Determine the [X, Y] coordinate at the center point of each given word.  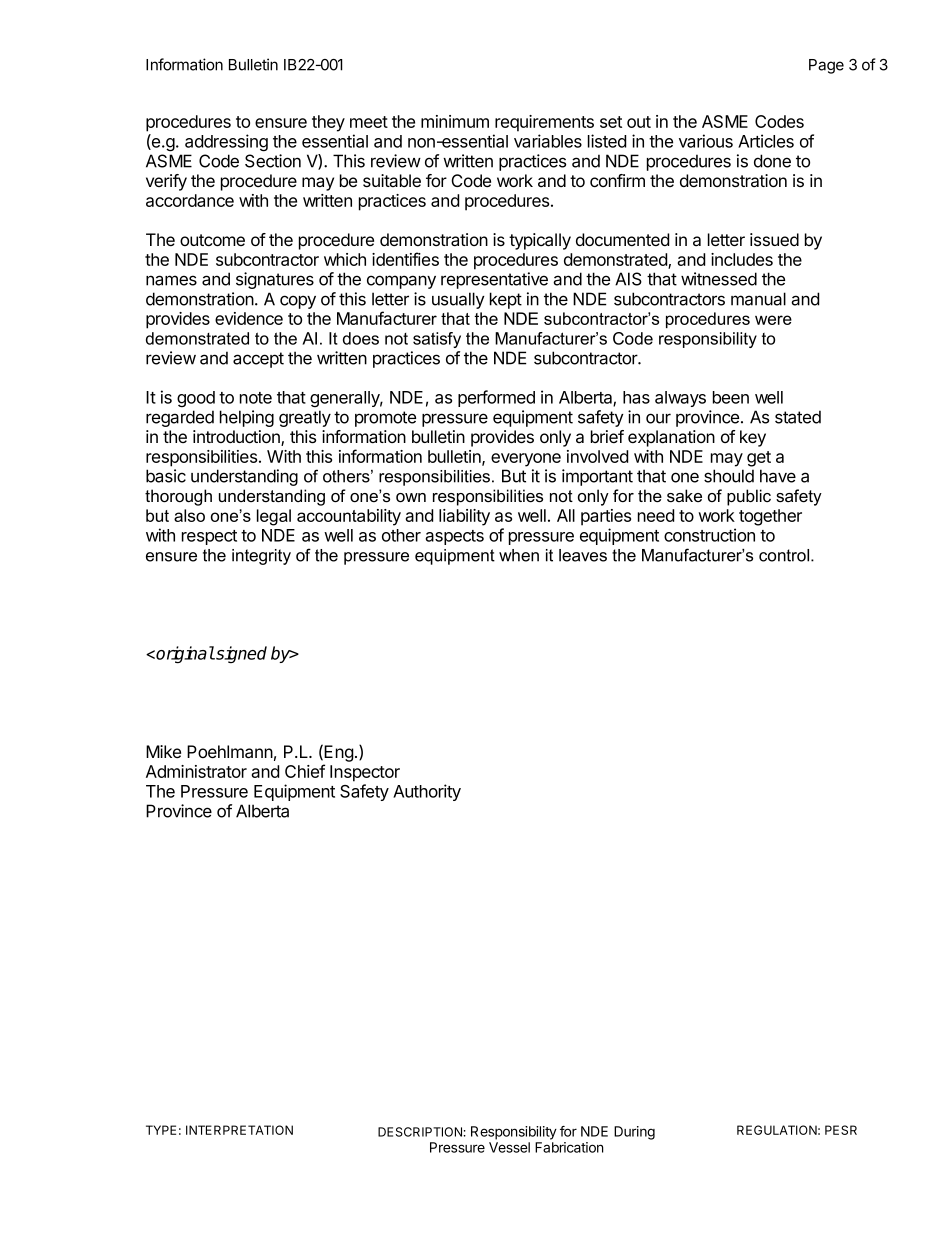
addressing [226, 143]
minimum [455, 121]
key [753, 438]
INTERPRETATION [239, 1130]
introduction [237, 438]
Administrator [196, 771]
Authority [427, 792]
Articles [766, 141]
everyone [526, 460]
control [785, 555]
